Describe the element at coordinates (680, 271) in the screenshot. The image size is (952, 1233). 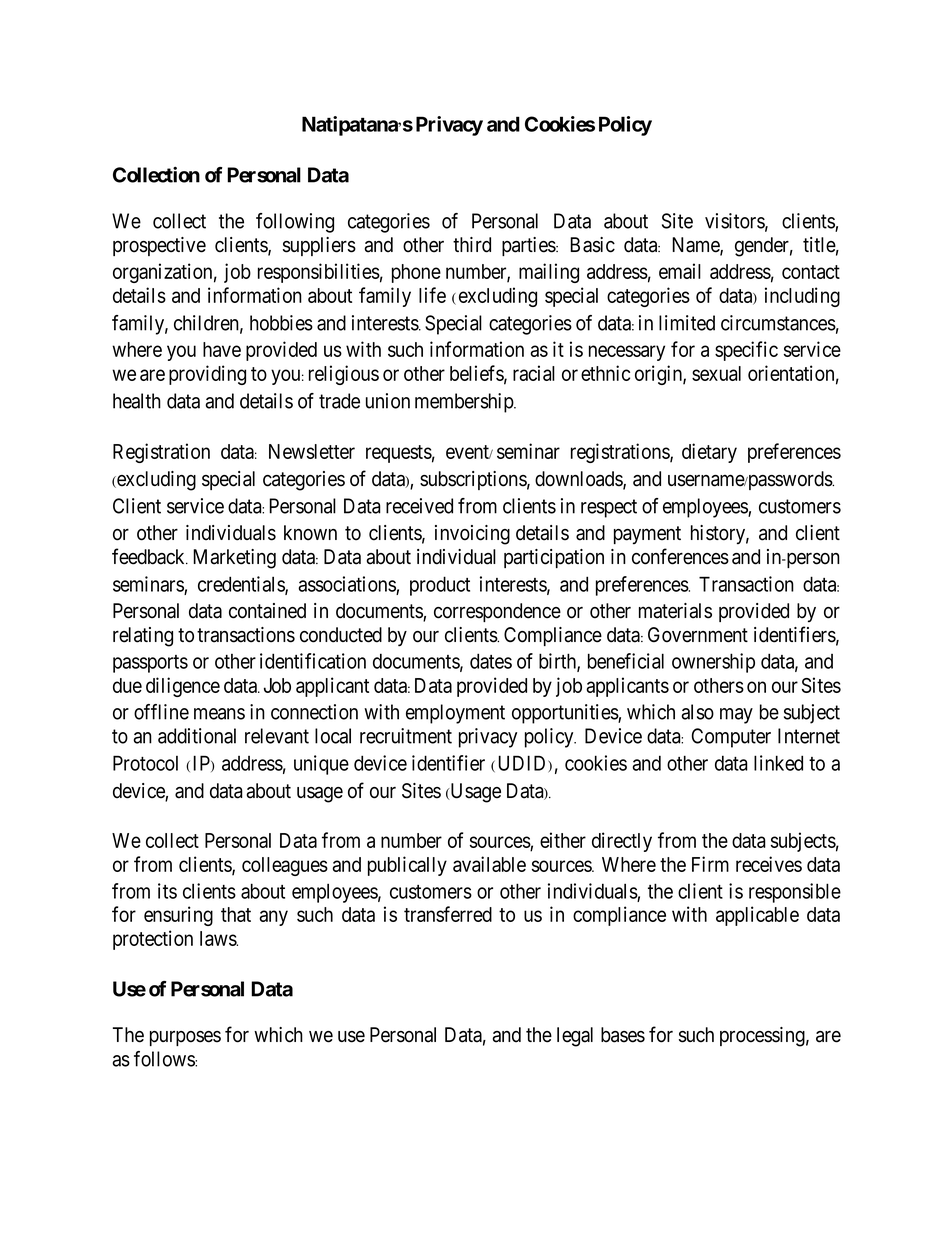
I see `email` at that location.
